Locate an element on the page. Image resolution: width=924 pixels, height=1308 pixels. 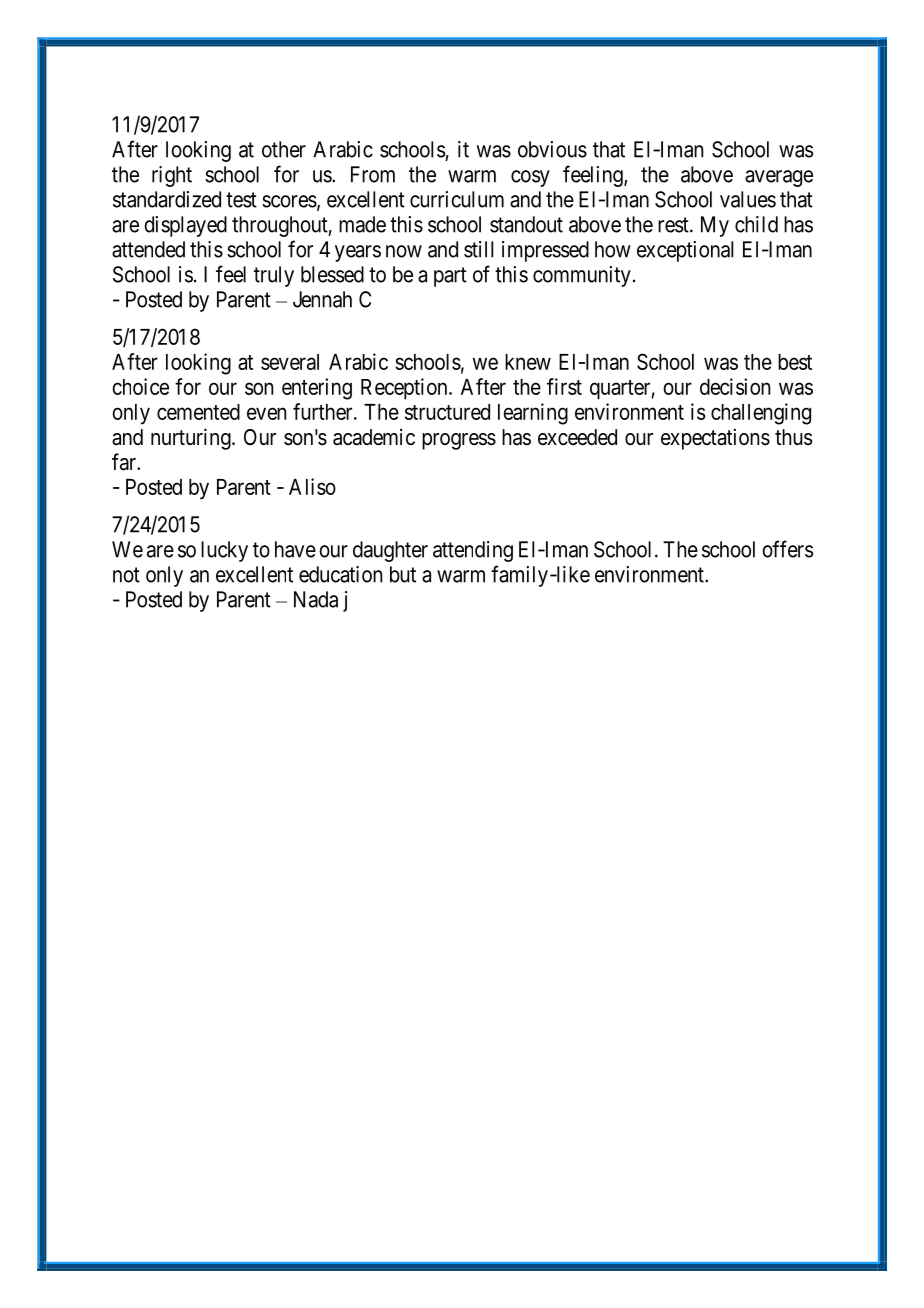
expectations is located at coordinates (715, 439).
